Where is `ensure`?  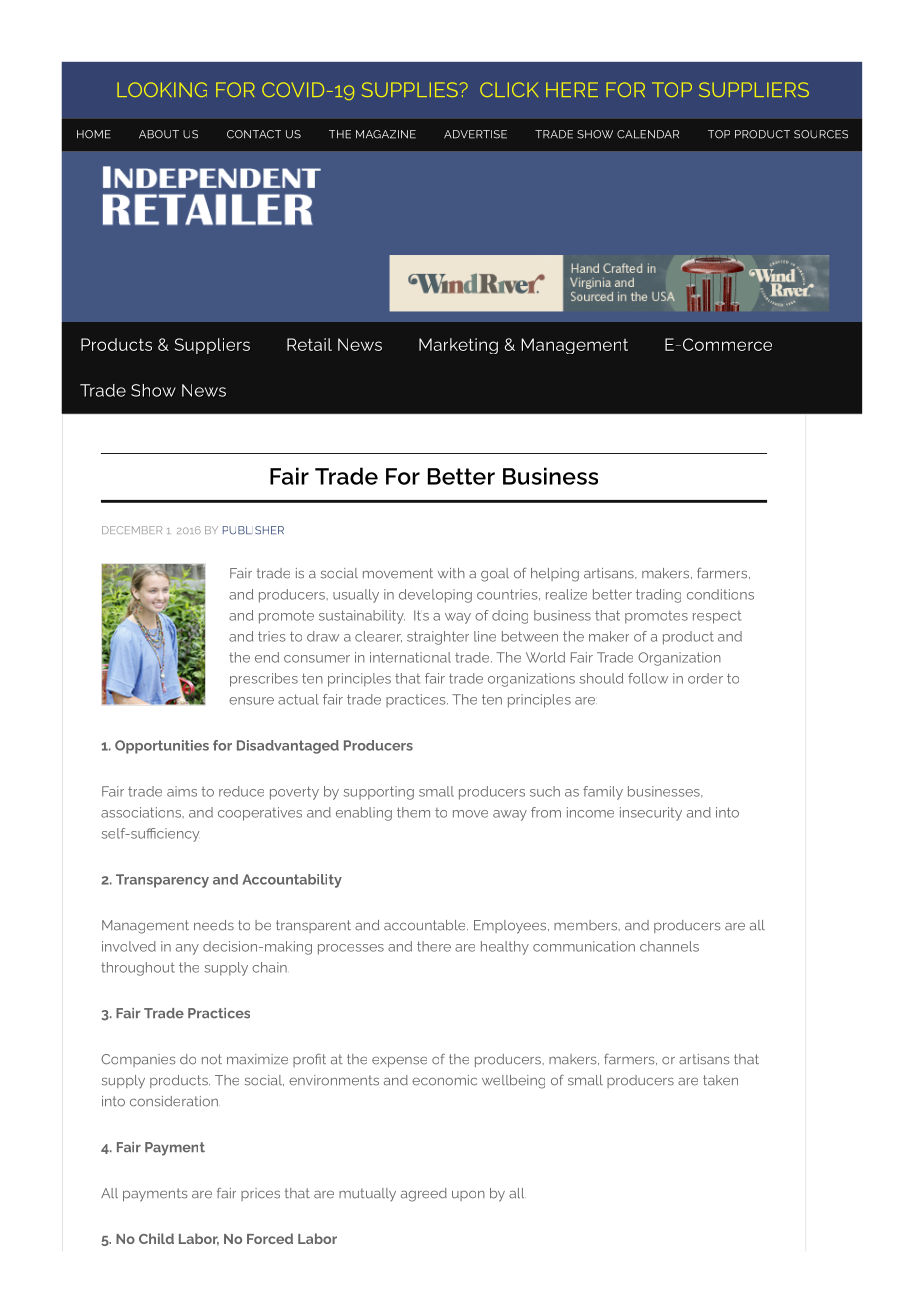
ensure is located at coordinates (251, 701).
